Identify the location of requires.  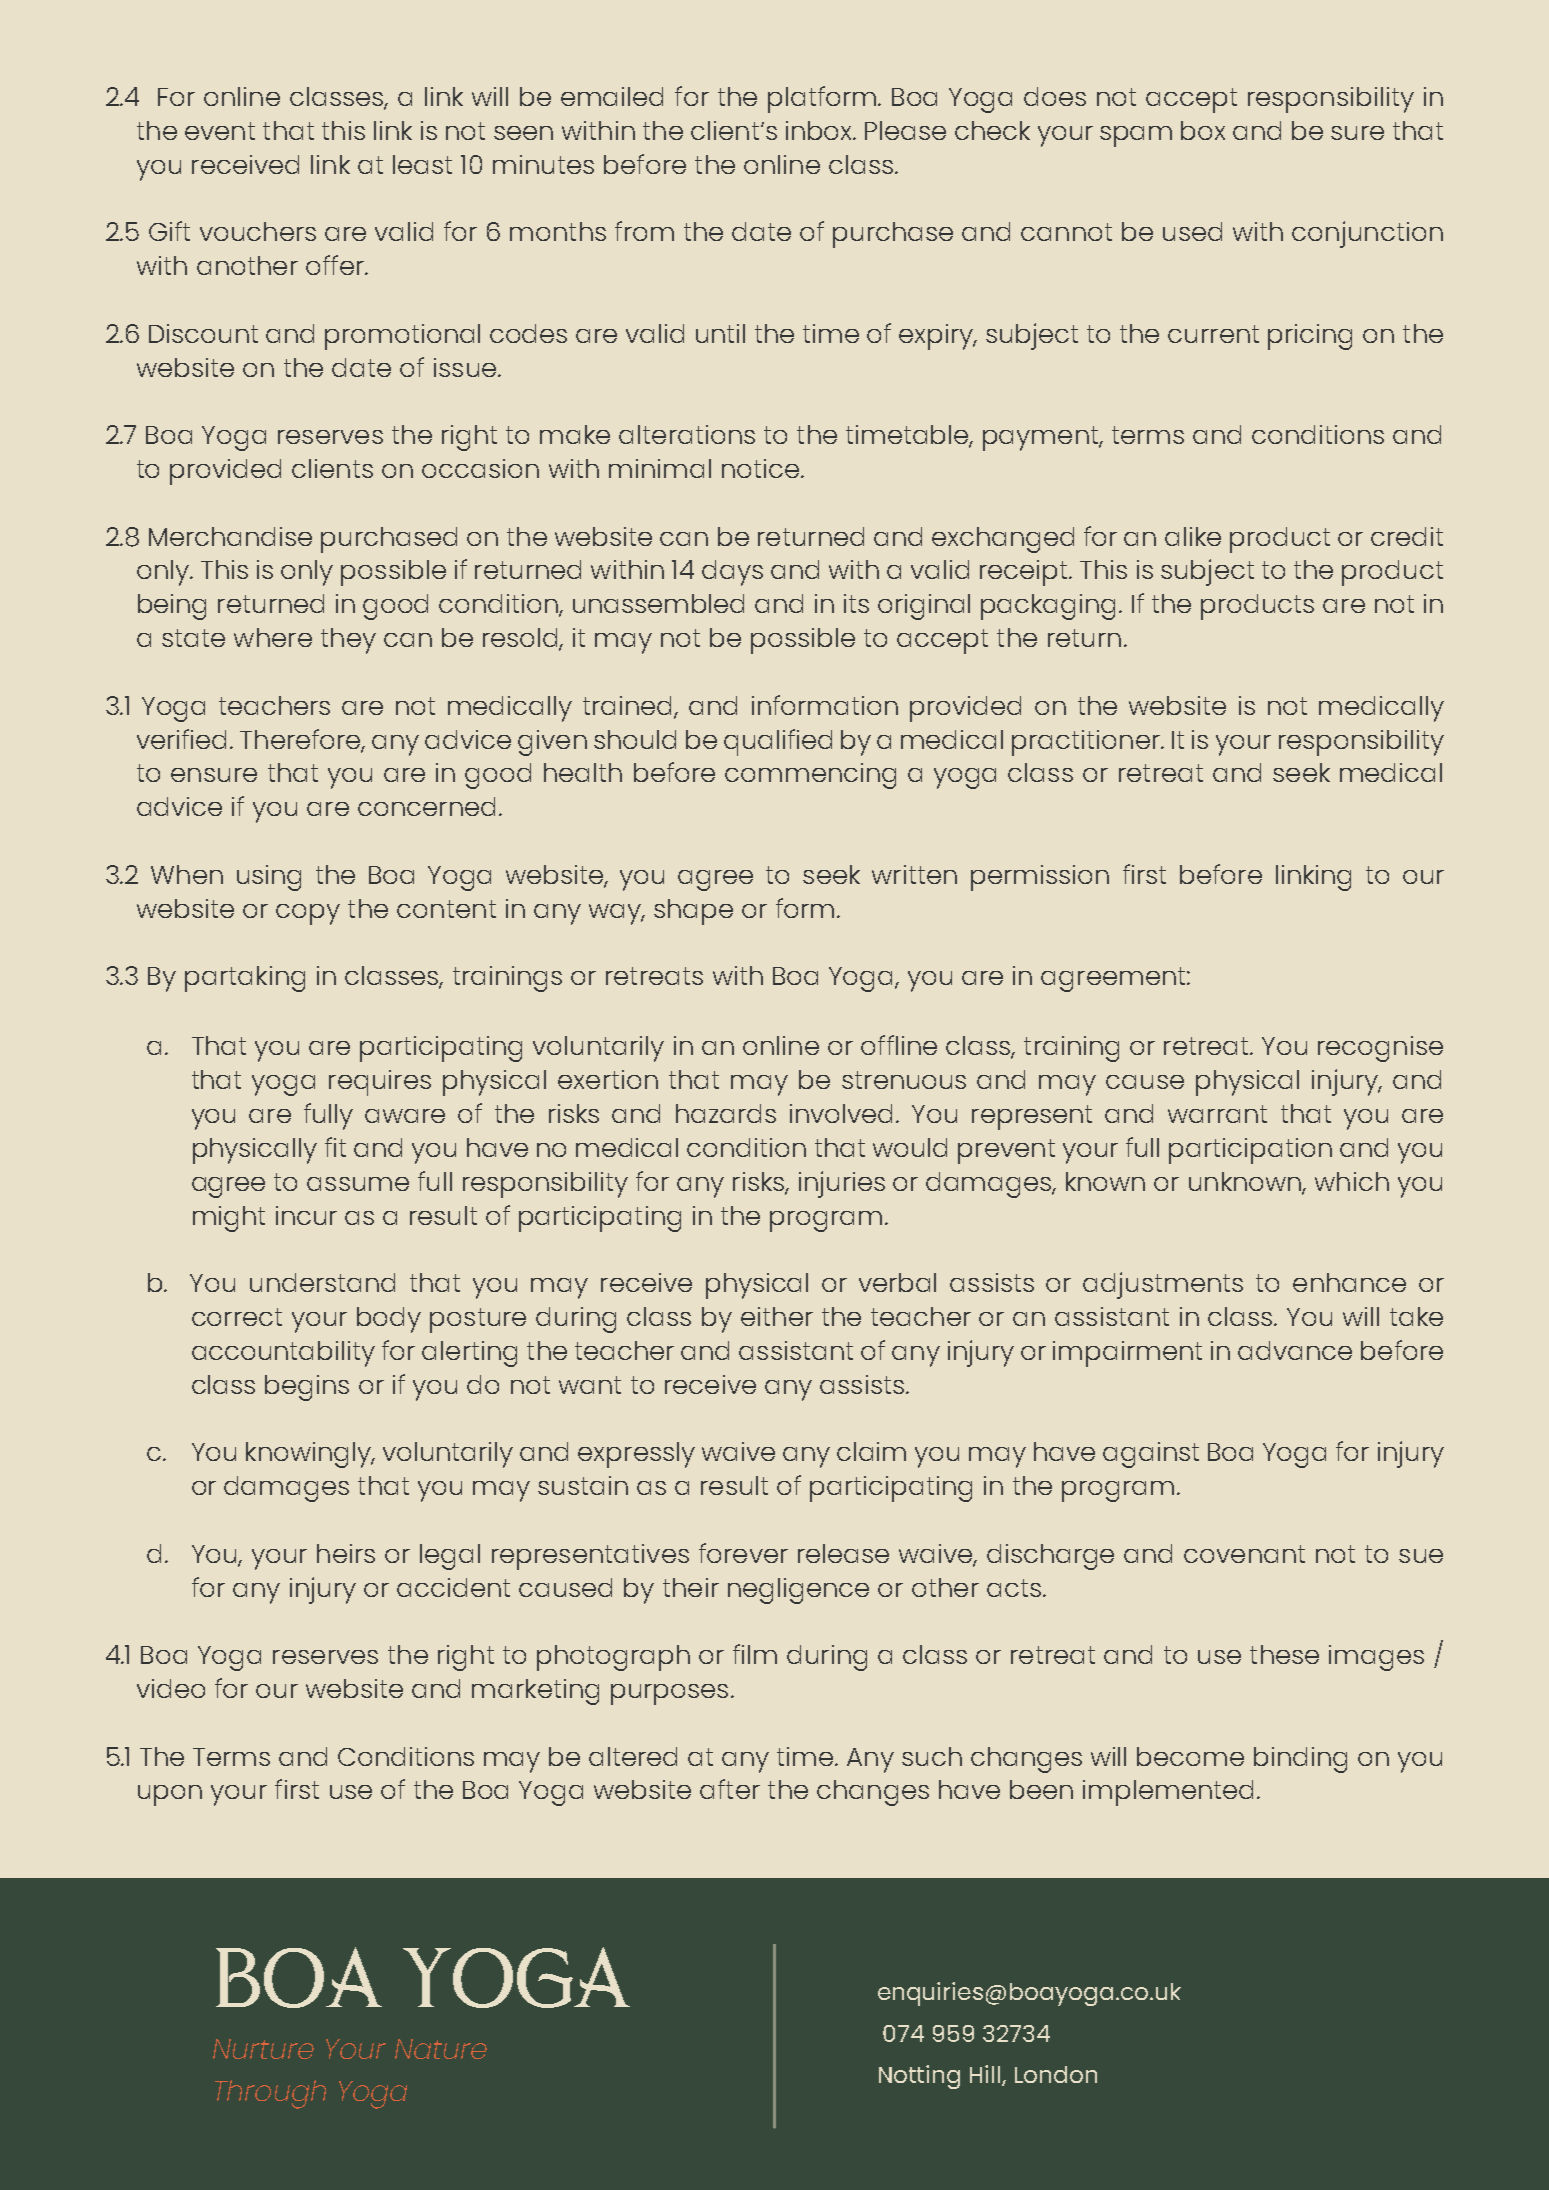
(380, 1083).
